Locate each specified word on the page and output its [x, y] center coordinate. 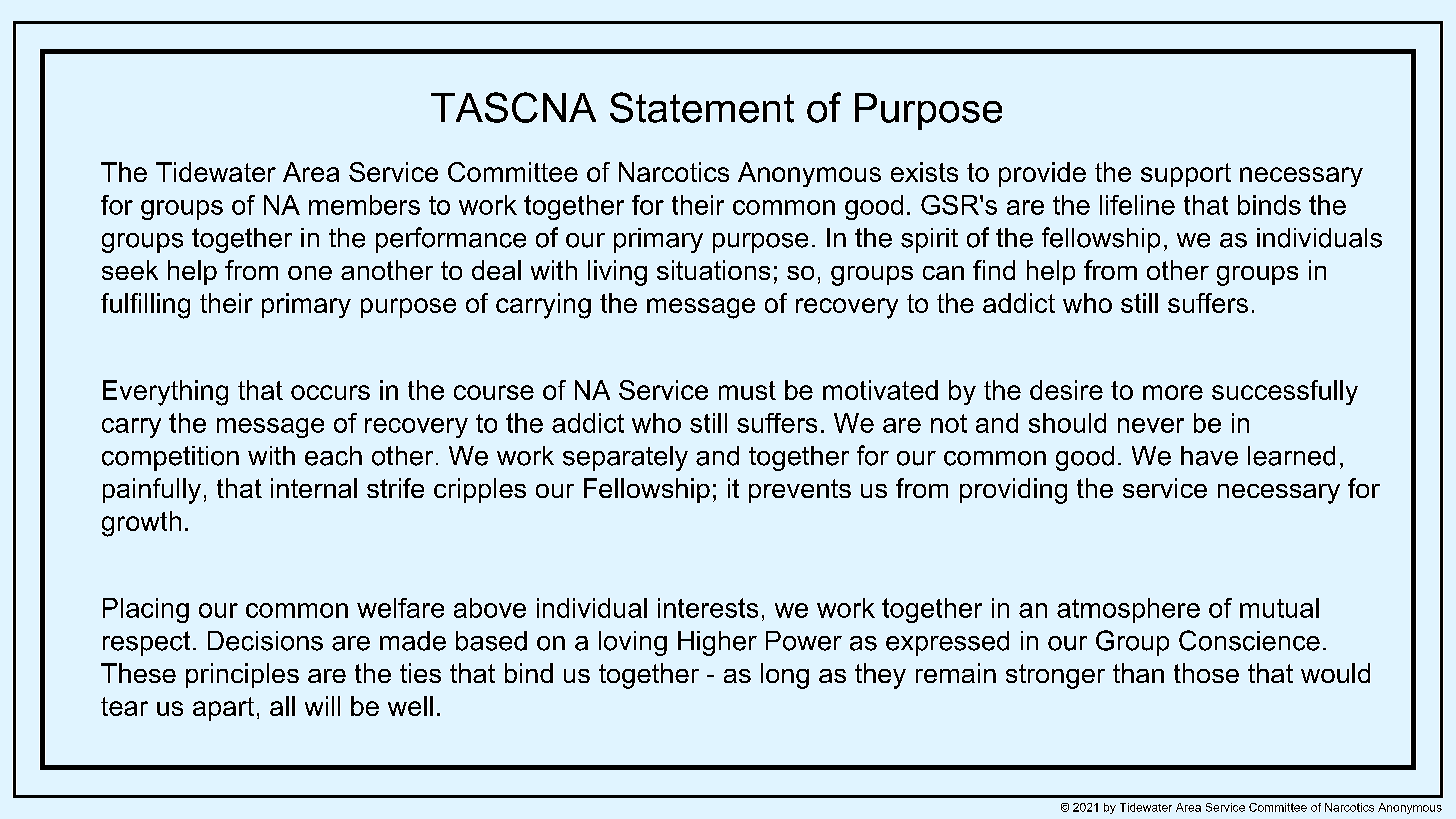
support [1186, 175]
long [785, 676]
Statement [702, 107]
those [1206, 673]
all [282, 706]
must [747, 390]
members [364, 205]
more [1173, 392]
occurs [330, 392]
